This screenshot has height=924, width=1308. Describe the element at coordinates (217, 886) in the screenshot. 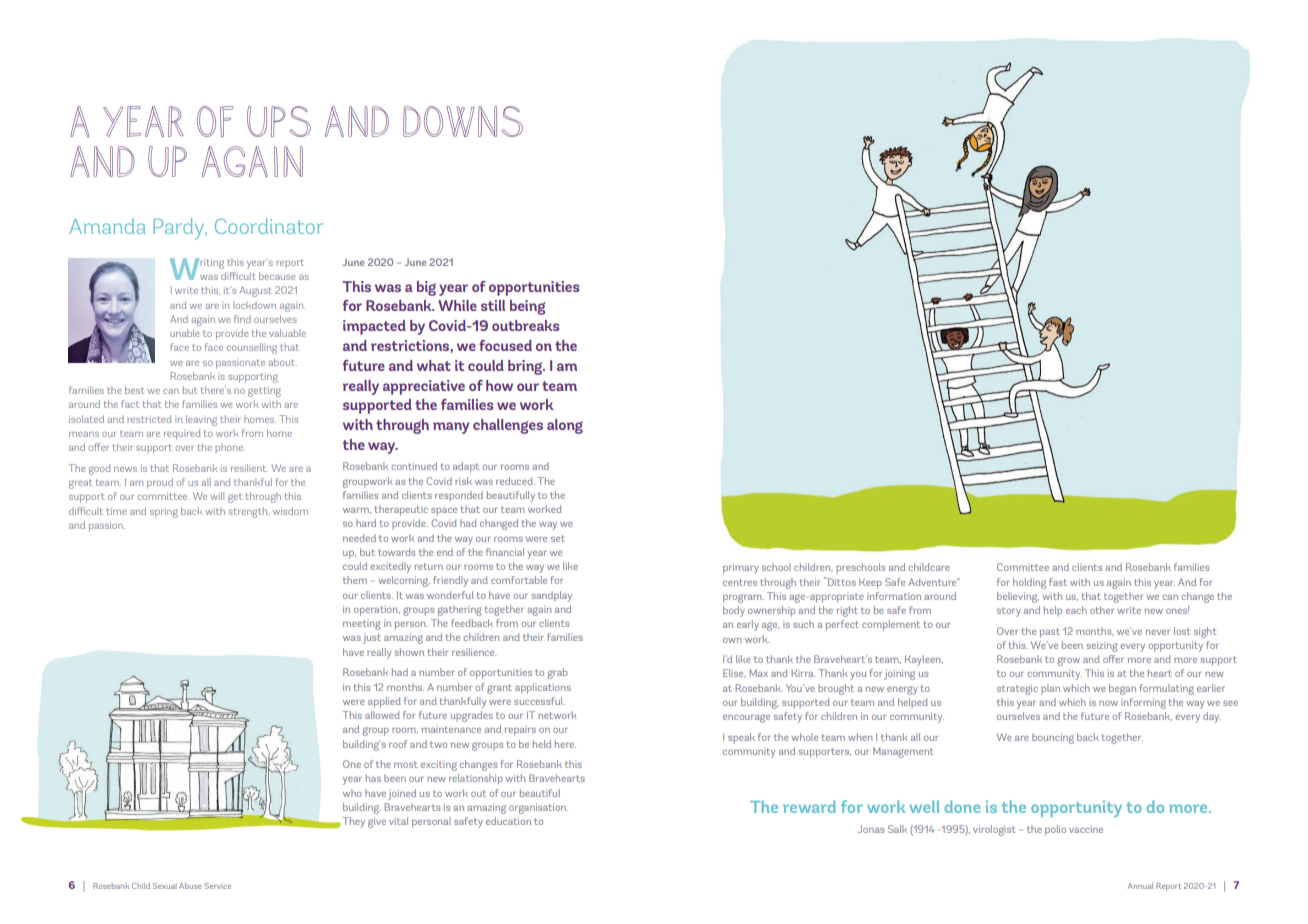

I see `Service` at that location.
